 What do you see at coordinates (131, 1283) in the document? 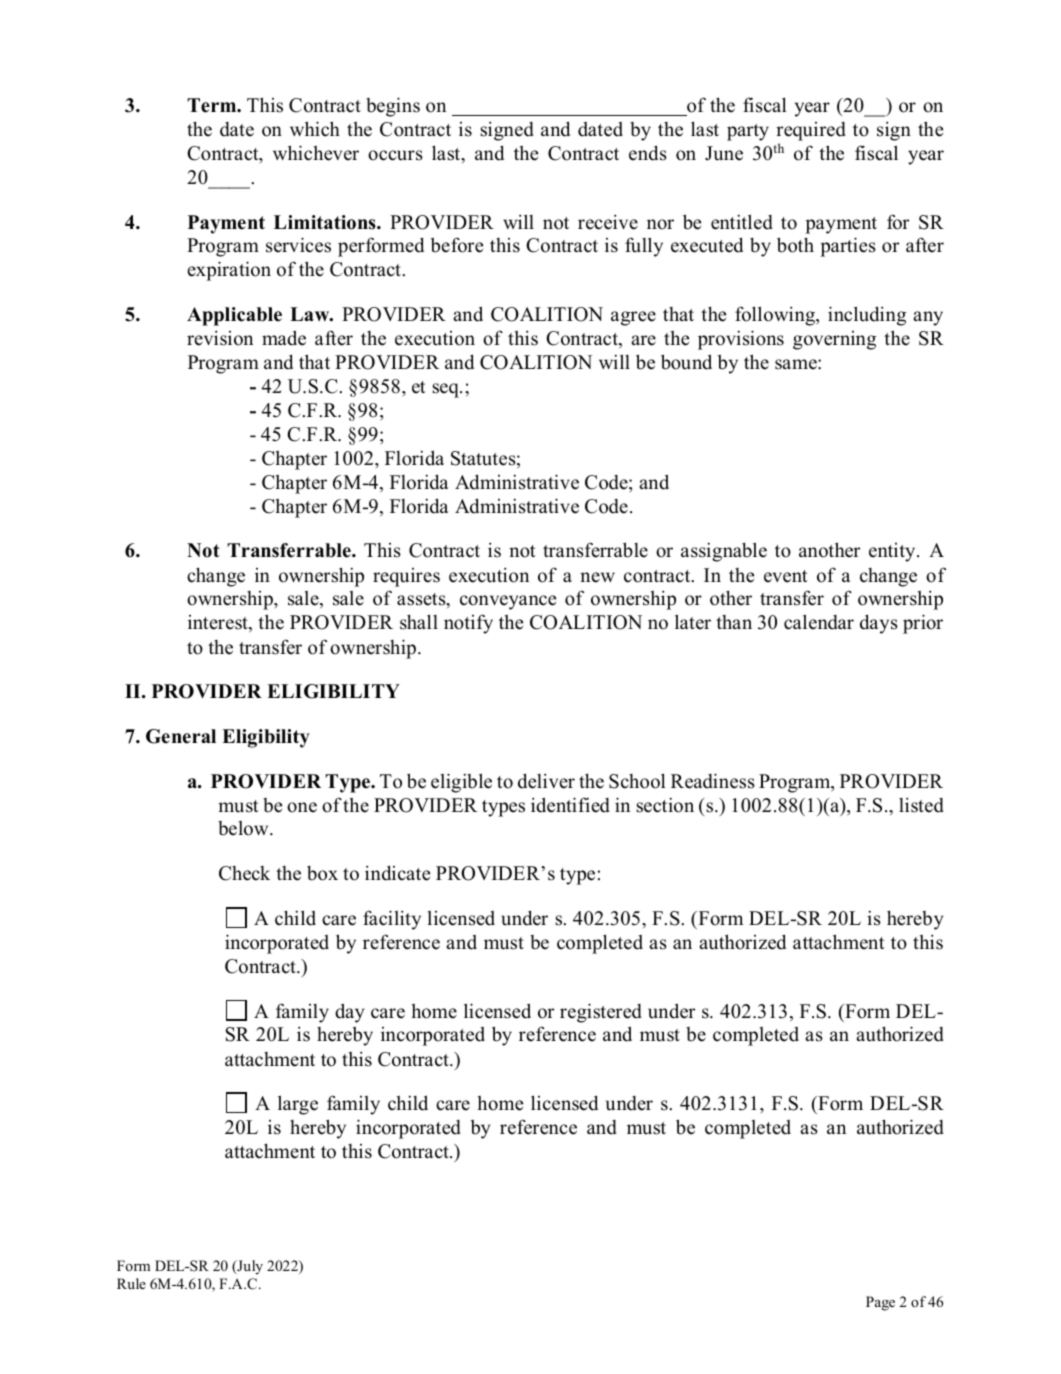
I see `Rule` at bounding box center [131, 1283].
